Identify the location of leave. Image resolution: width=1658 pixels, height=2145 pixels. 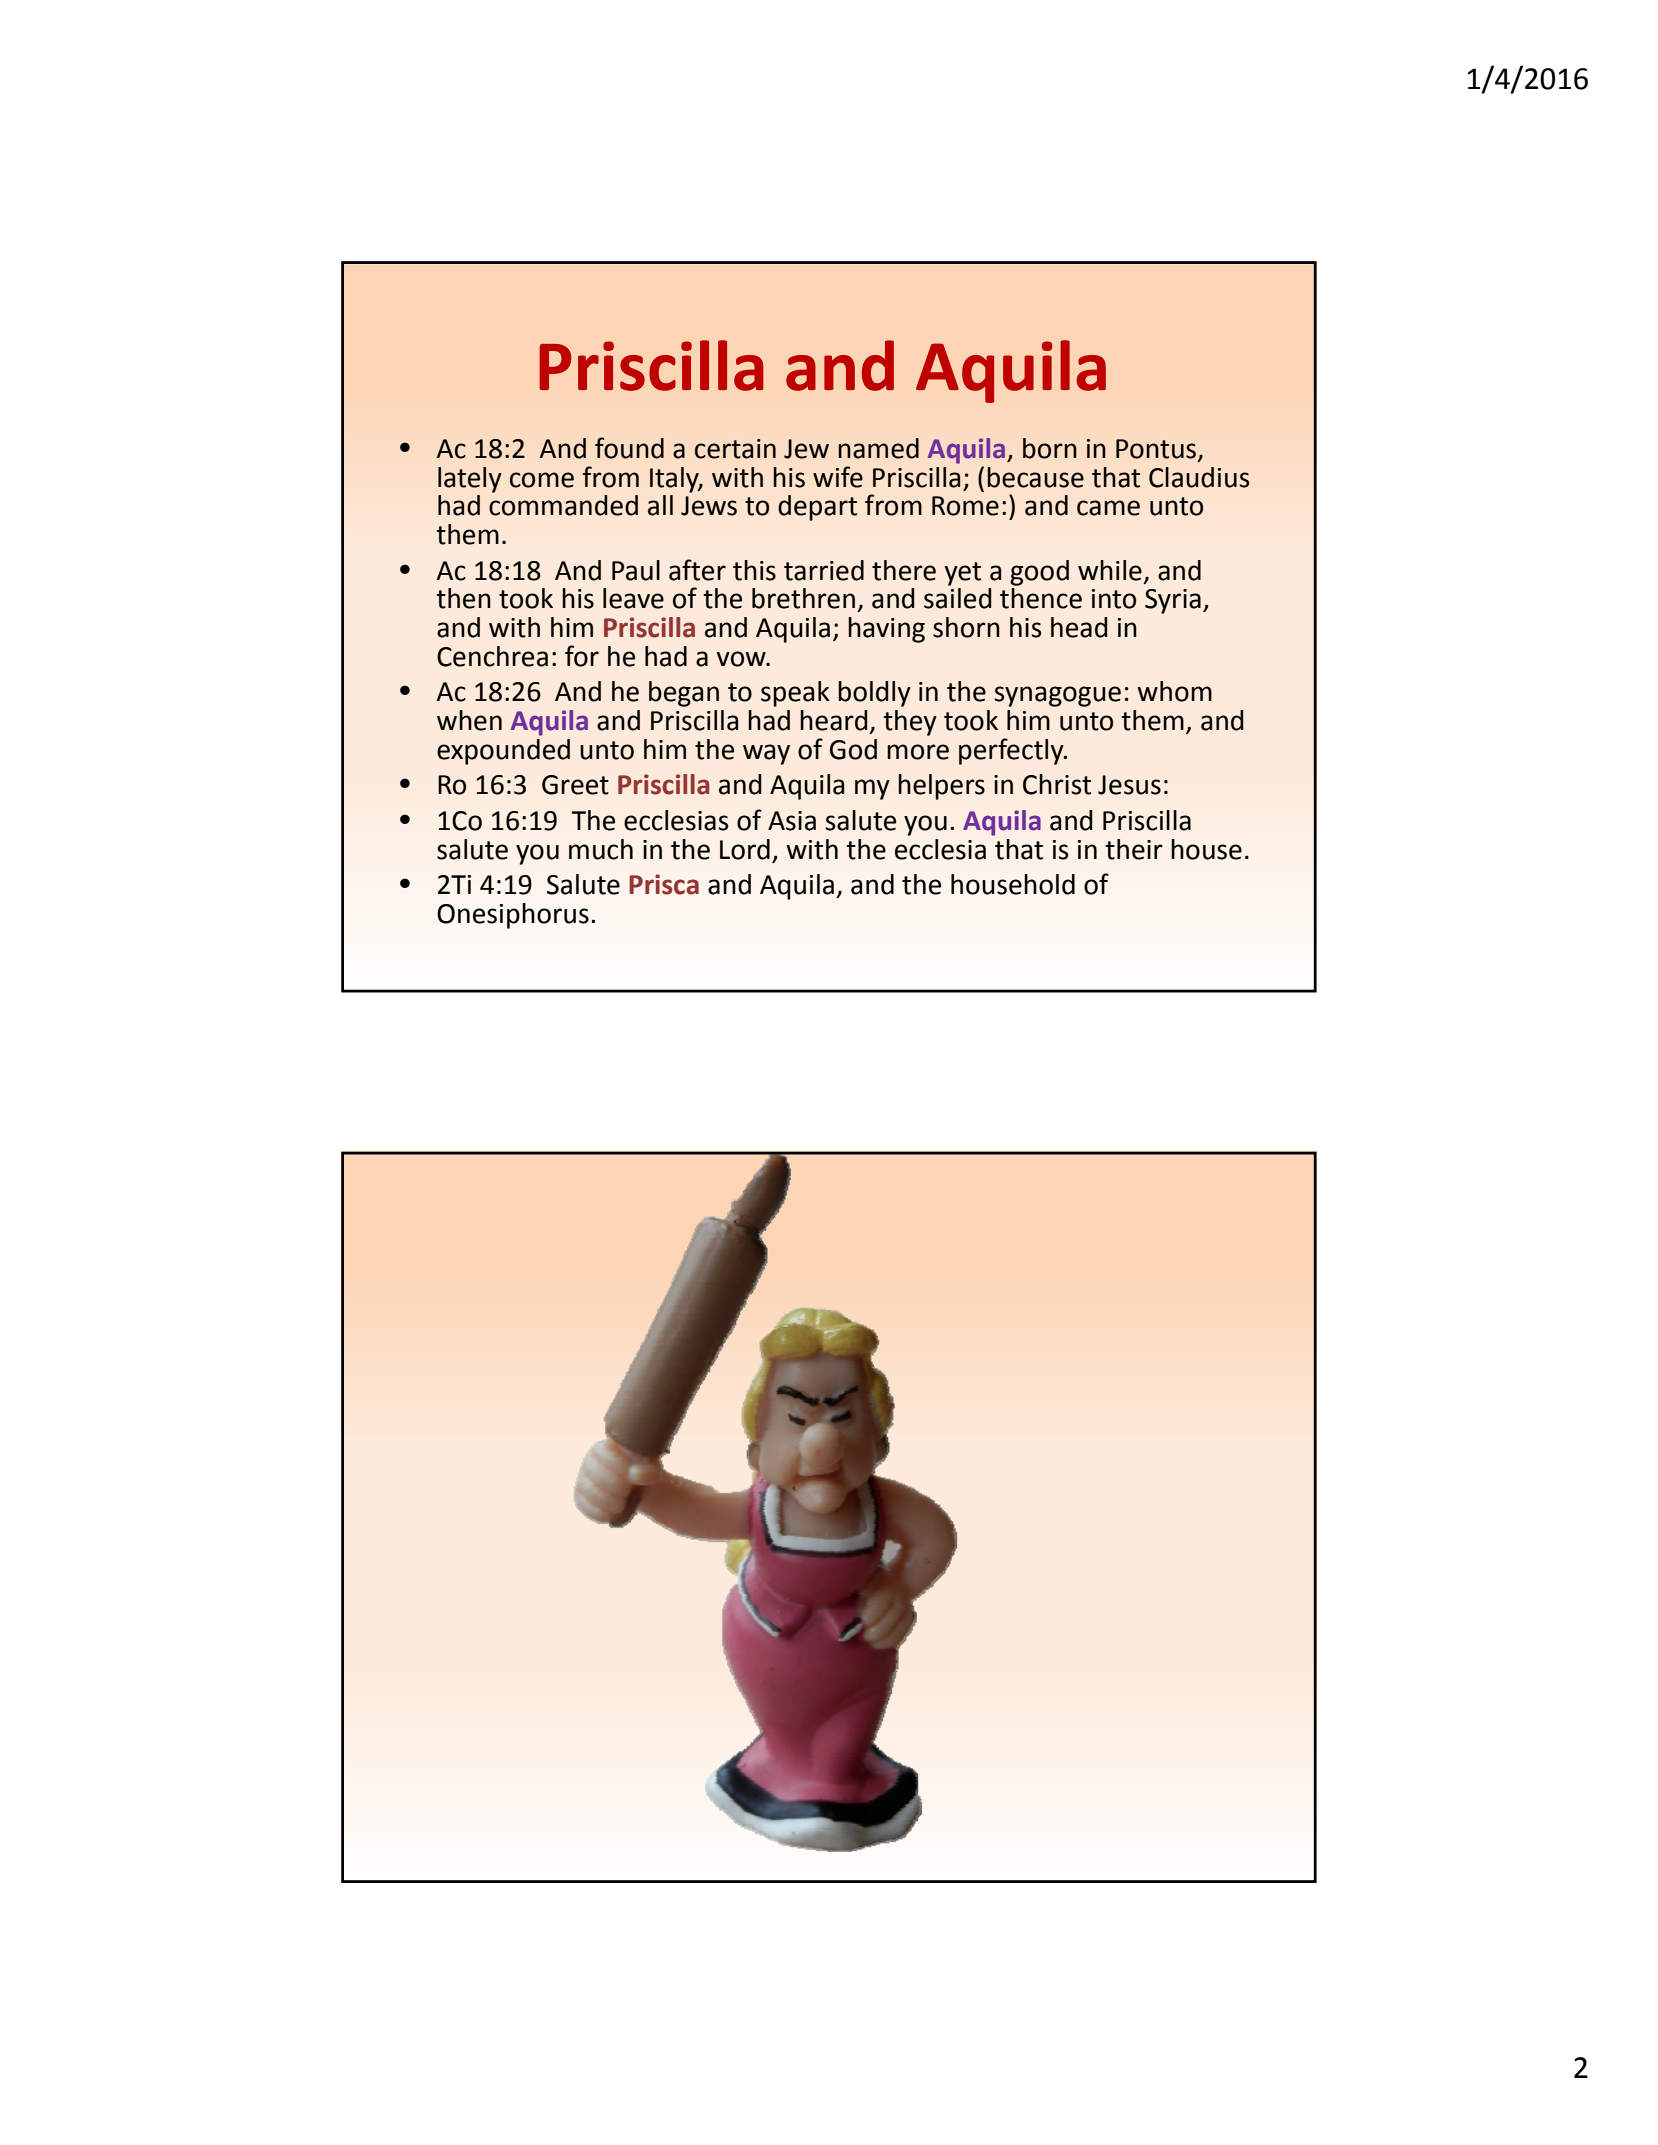
(633, 598).
